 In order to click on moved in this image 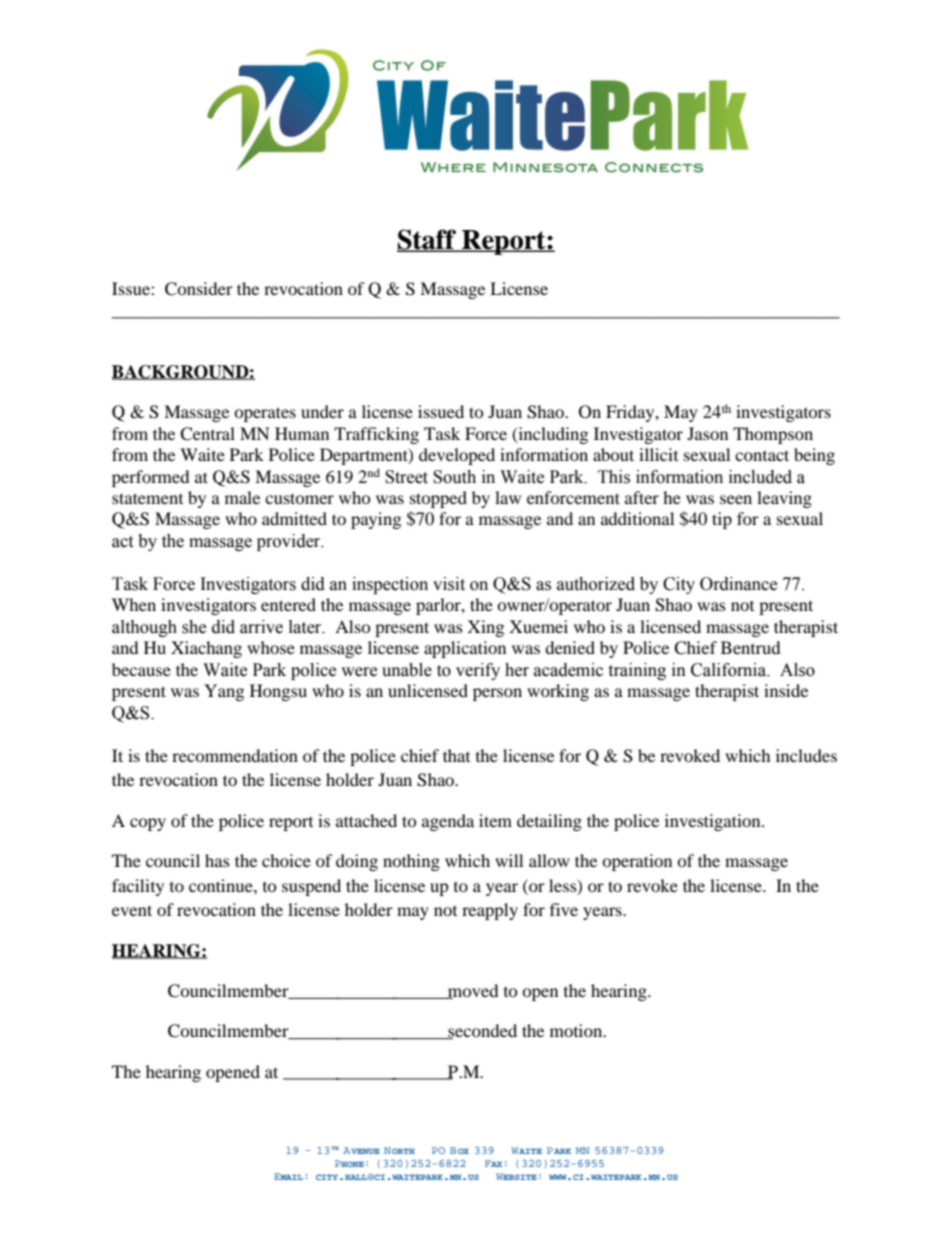, I will do `click(472, 991)`.
